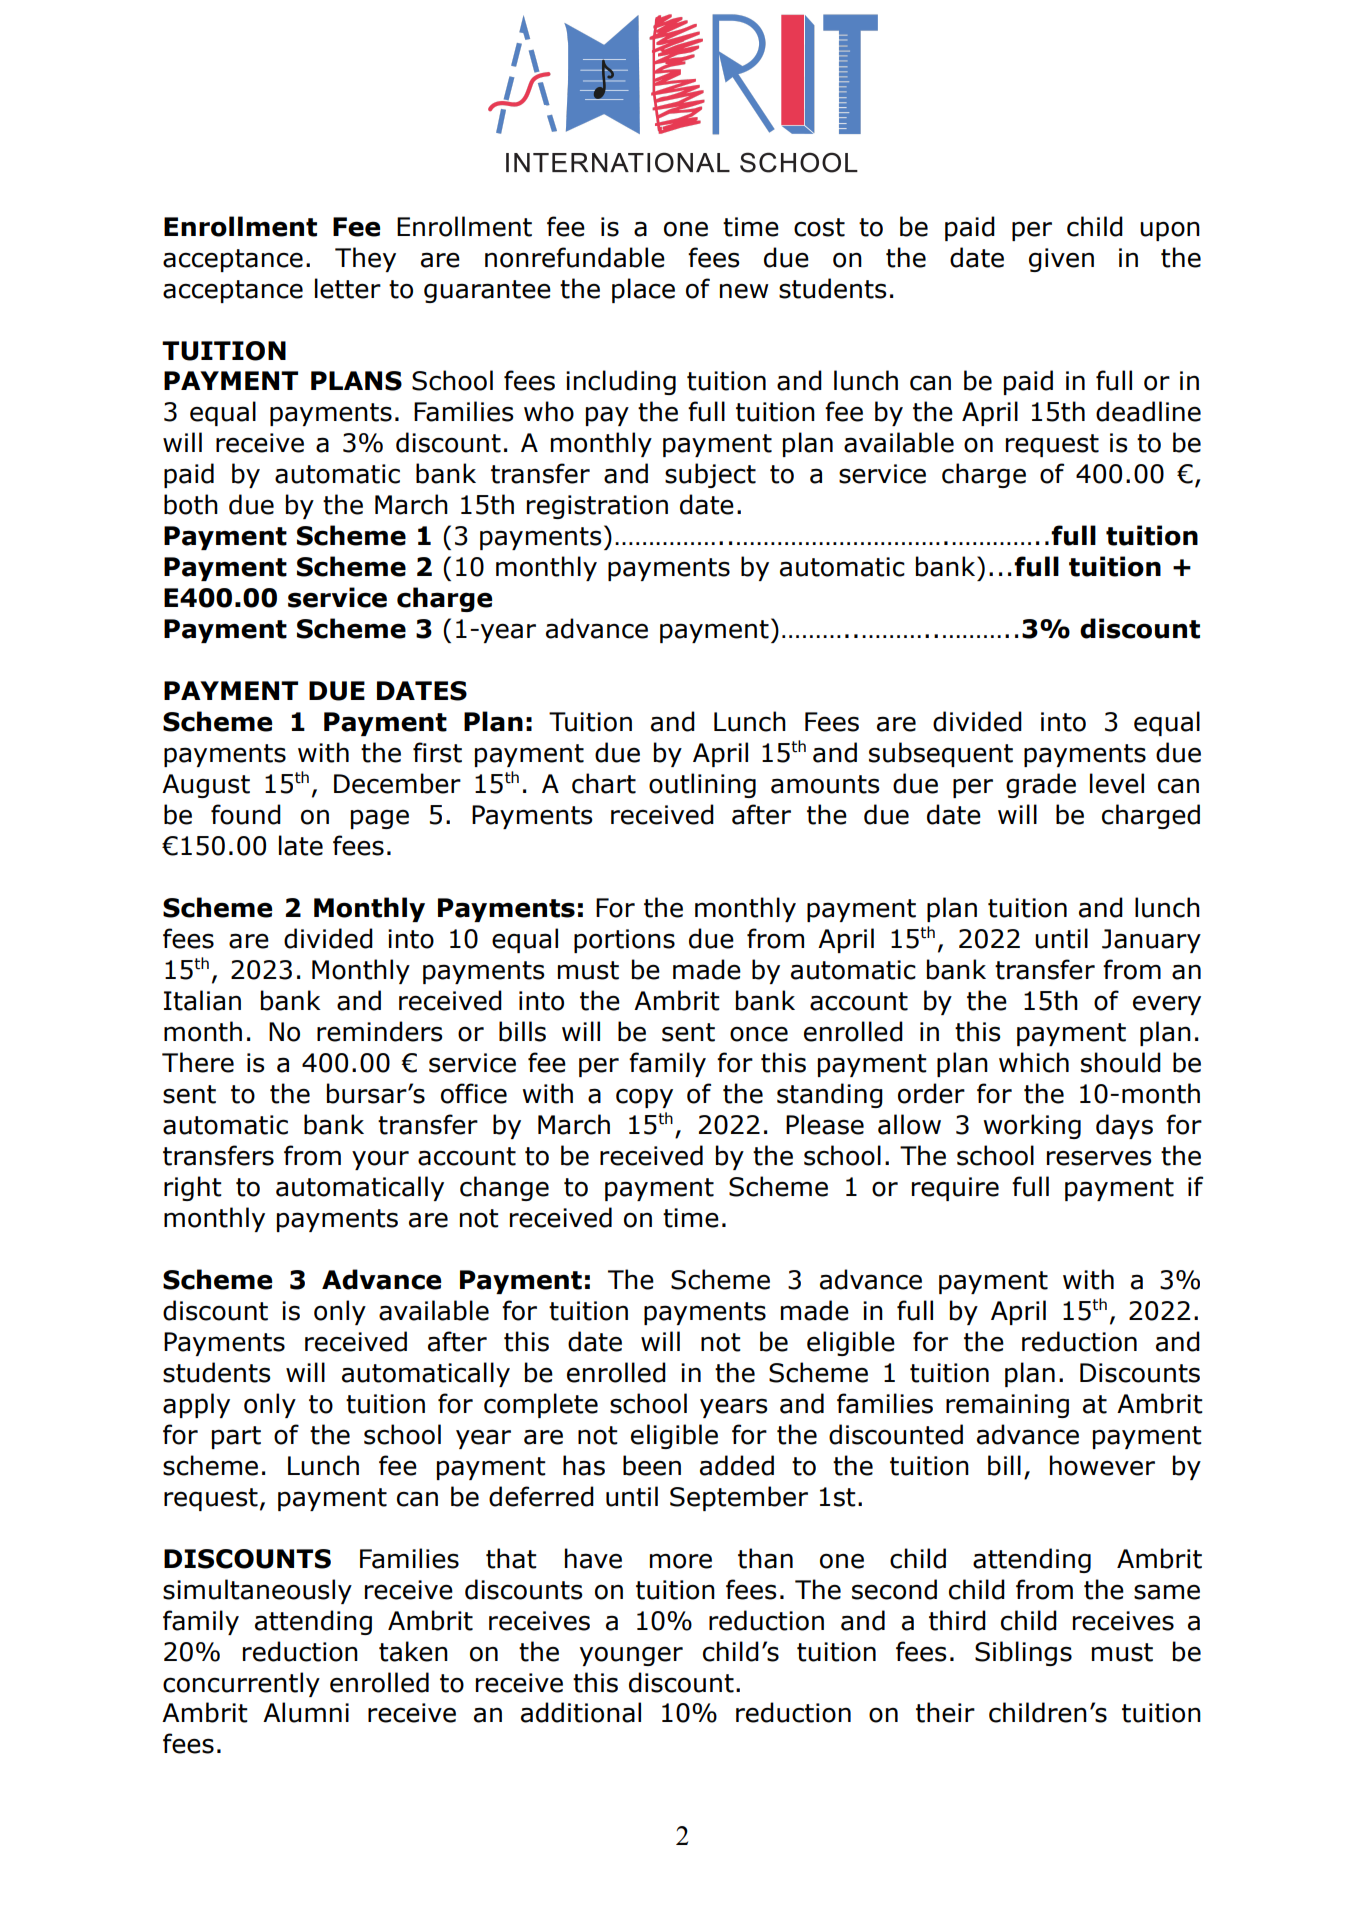  I want to click on Alumni, so click(306, 1712).
